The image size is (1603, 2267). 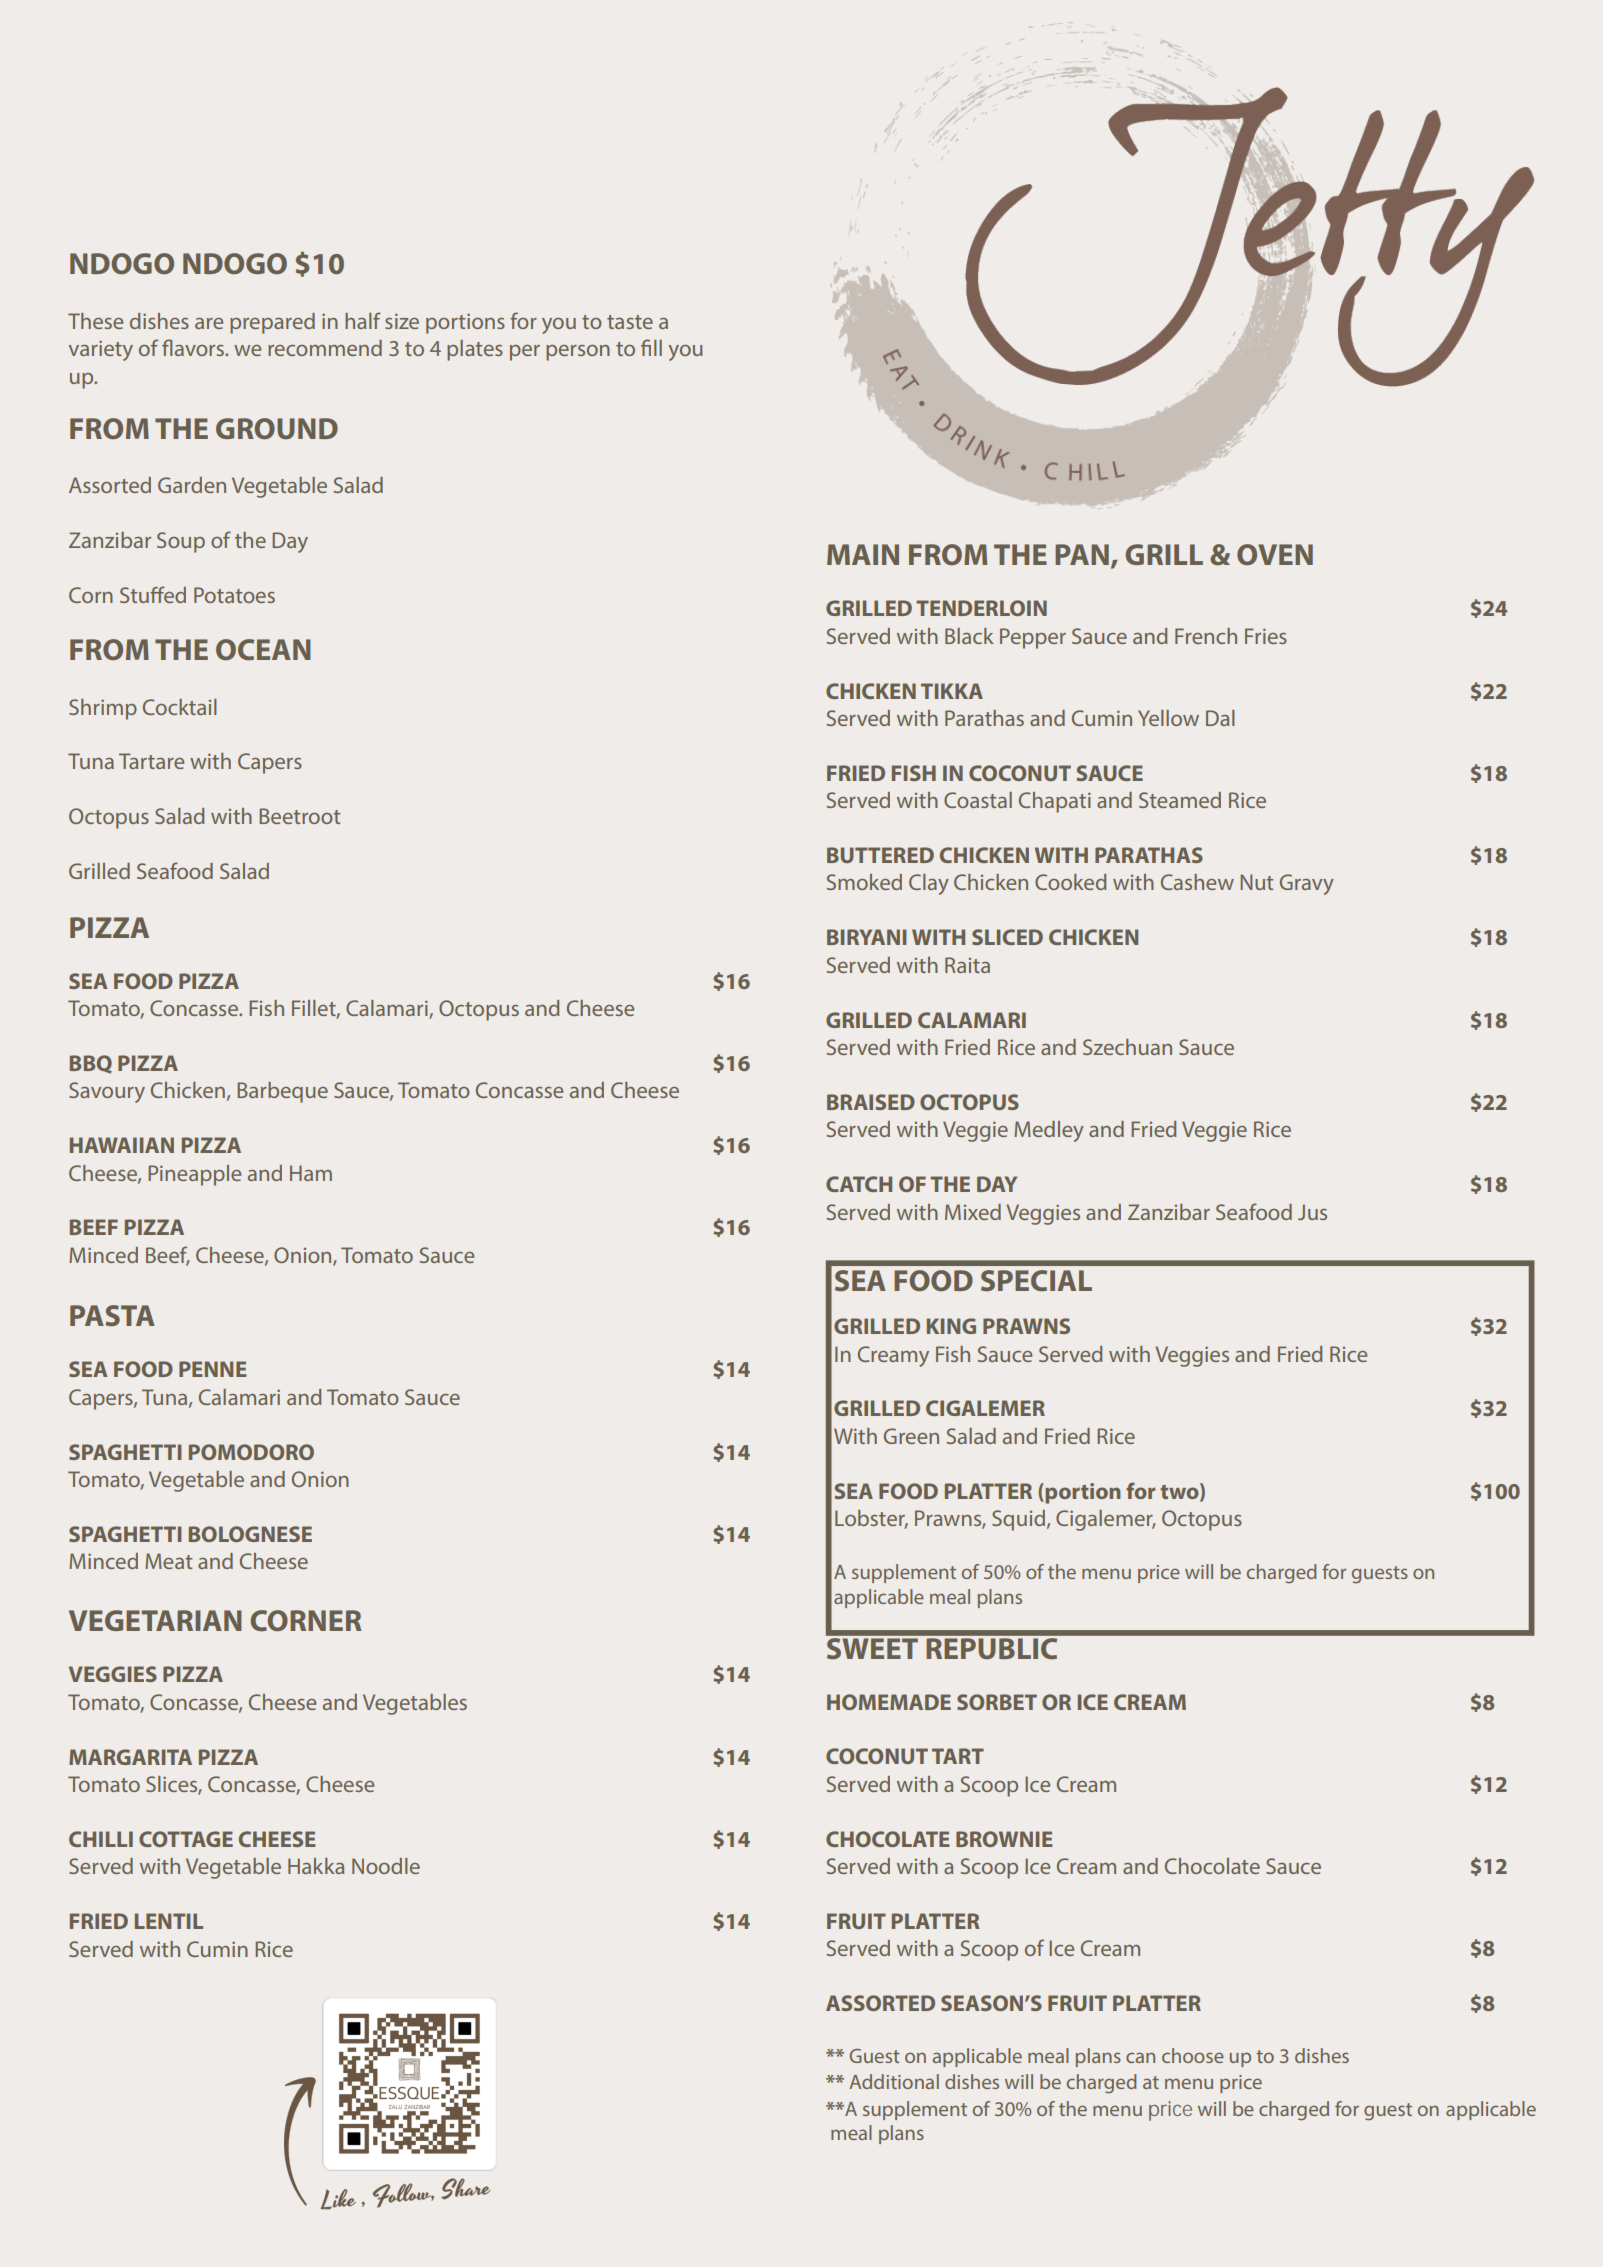 I want to click on CATCH, so click(x=859, y=1184).
